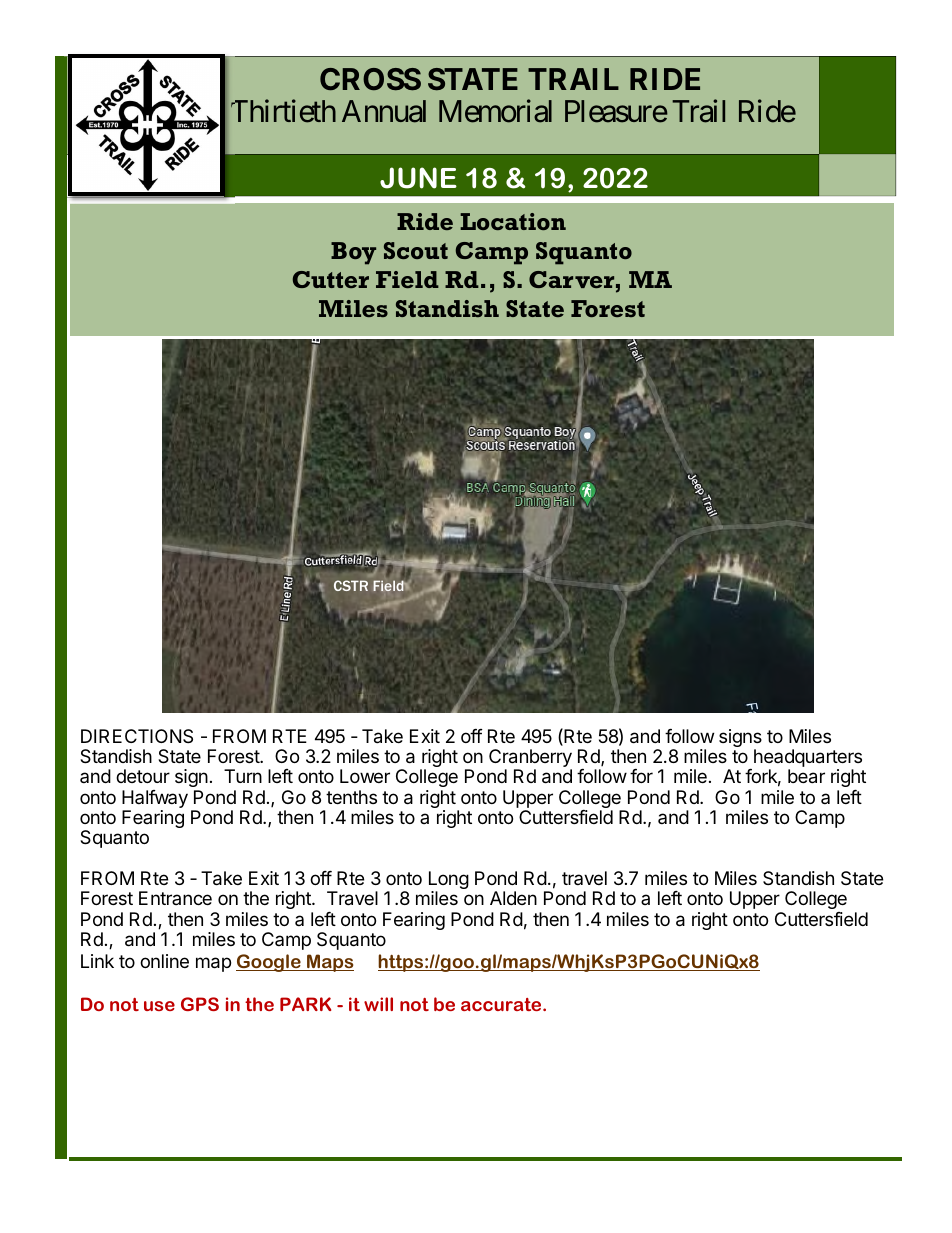 The width and height of the document is (952, 1233). What do you see at coordinates (530, 759) in the document?
I see `Cranberry` at bounding box center [530, 759].
